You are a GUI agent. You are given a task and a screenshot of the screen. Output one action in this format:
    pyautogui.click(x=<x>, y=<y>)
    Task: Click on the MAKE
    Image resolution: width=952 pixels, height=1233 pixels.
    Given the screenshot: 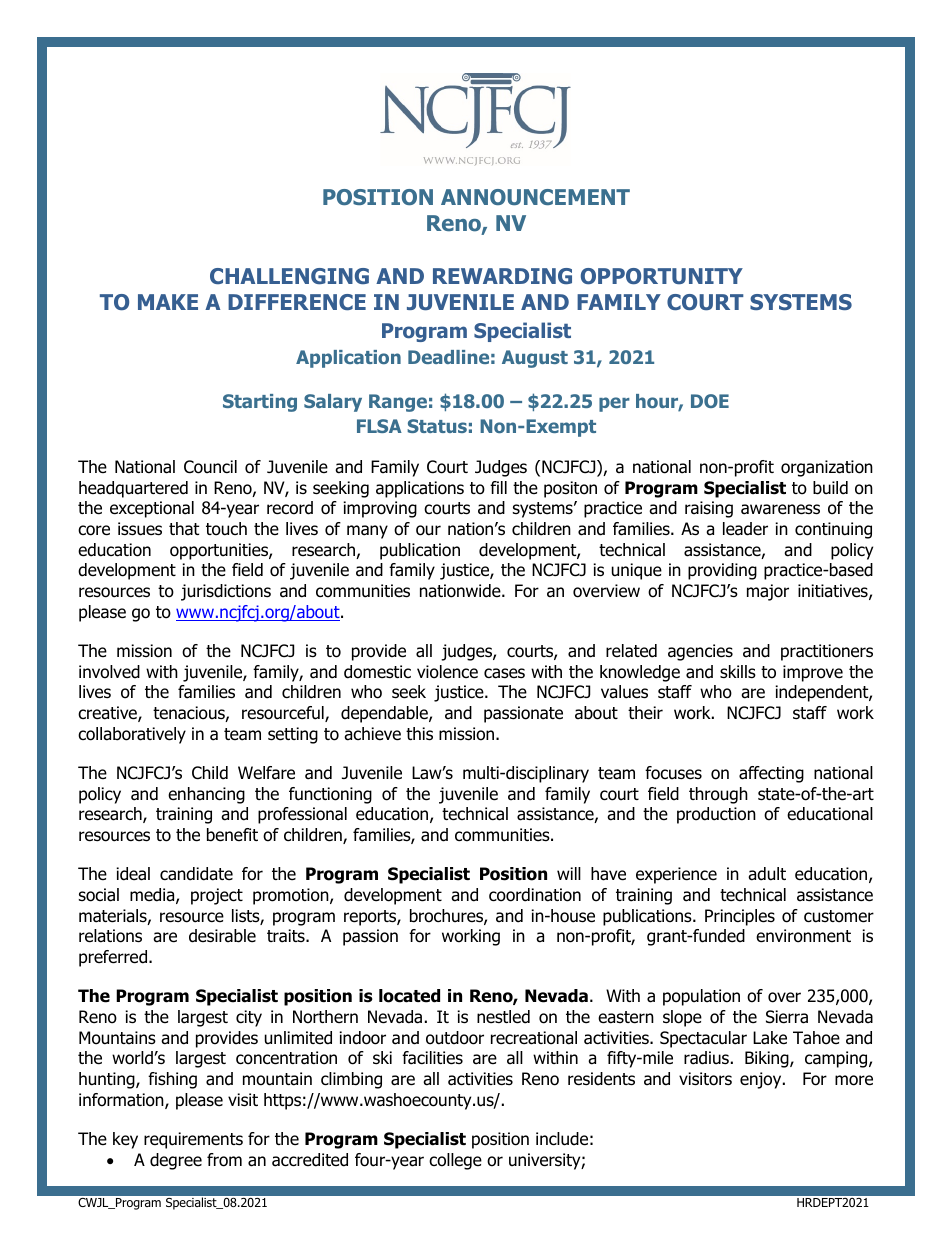 What is the action you would take?
    pyautogui.click(x=168, y=302)
